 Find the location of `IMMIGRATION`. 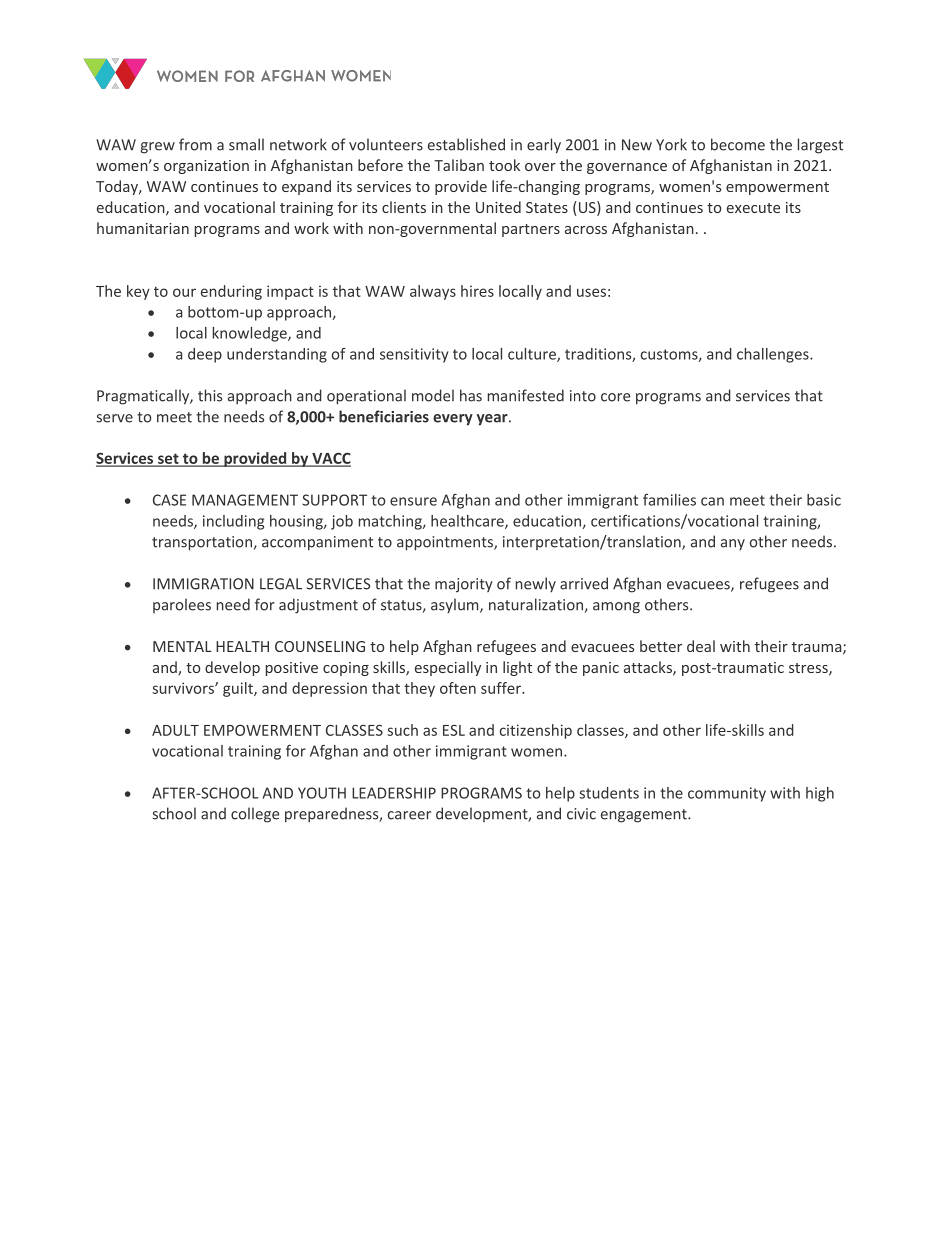

IMMIGRATION is located at coordinates (203, 584).
